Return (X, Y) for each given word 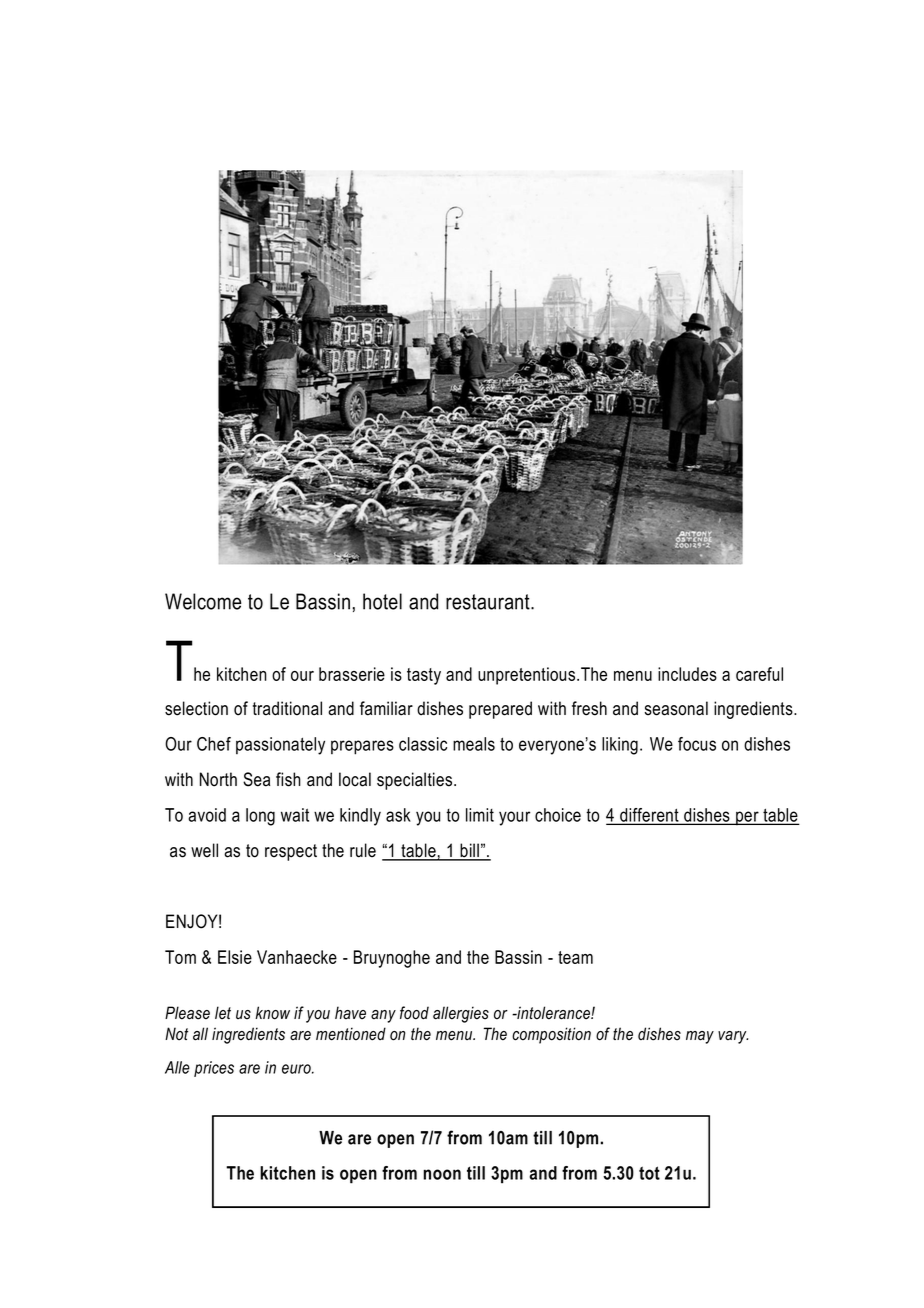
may (700, 1037)
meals (474, 744)
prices (214, 1069)
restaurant (489, 602)
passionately (280, 746)
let (223, 1013)
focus (697, 744)
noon (442, 1174)
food (414, 1013)
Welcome (203, 601)
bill (469, 851)
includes (687, 674)
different (649, 816)
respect (291, 852)
